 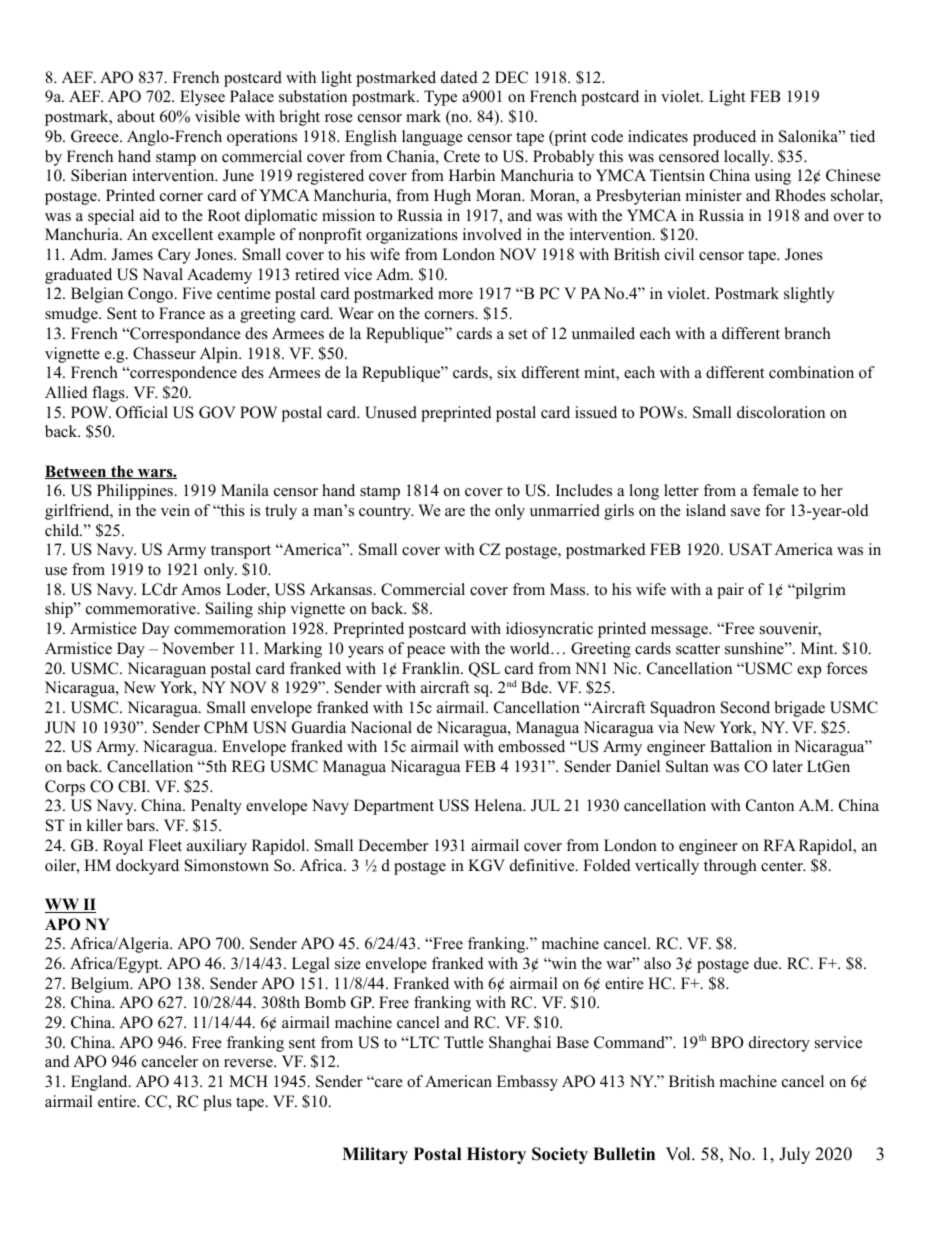 What do you see at coordinates (781, 412) in the page?
I see `discoloration` at bounding box center [781, 412].
